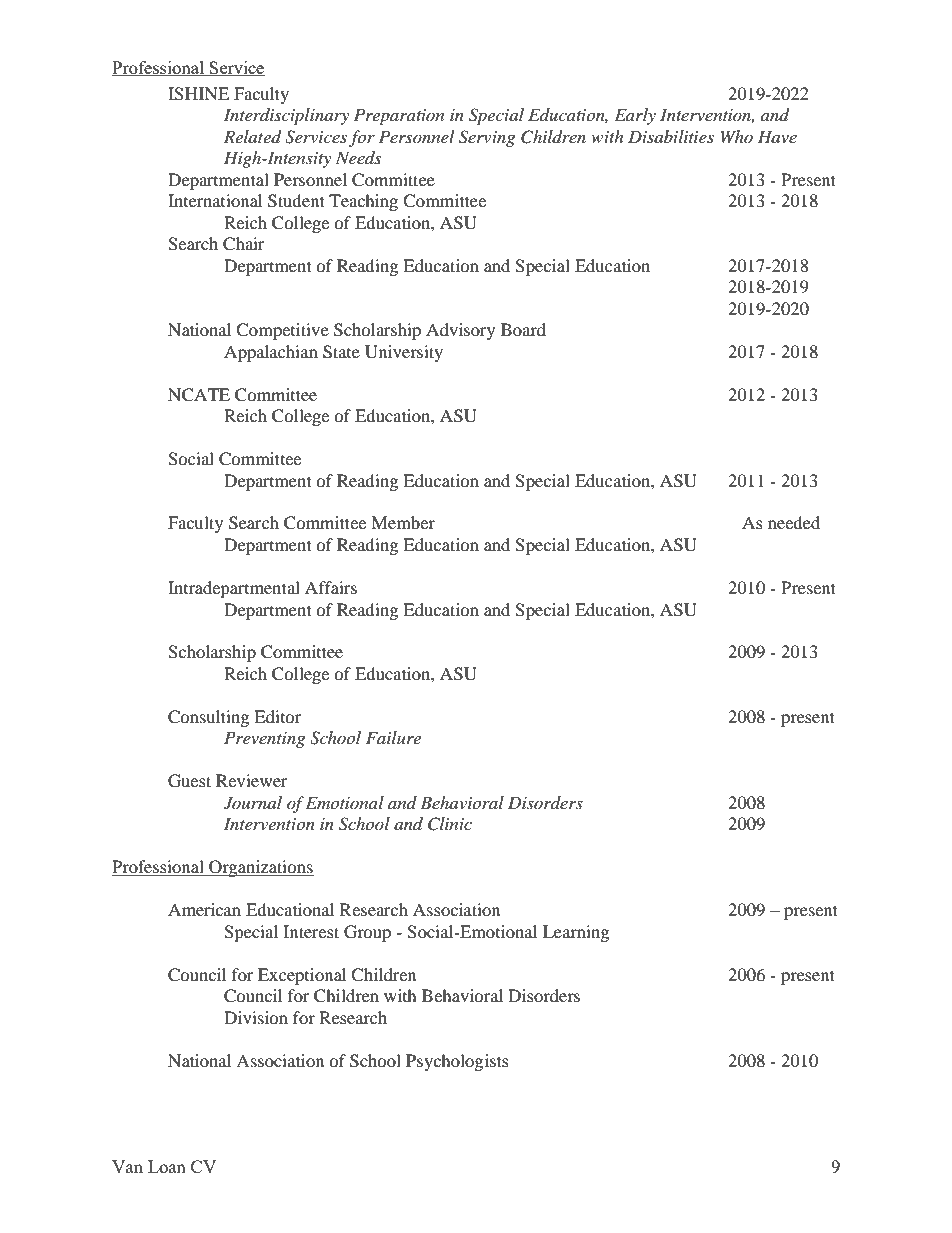  I want to click on Member, so click(403, 522).
